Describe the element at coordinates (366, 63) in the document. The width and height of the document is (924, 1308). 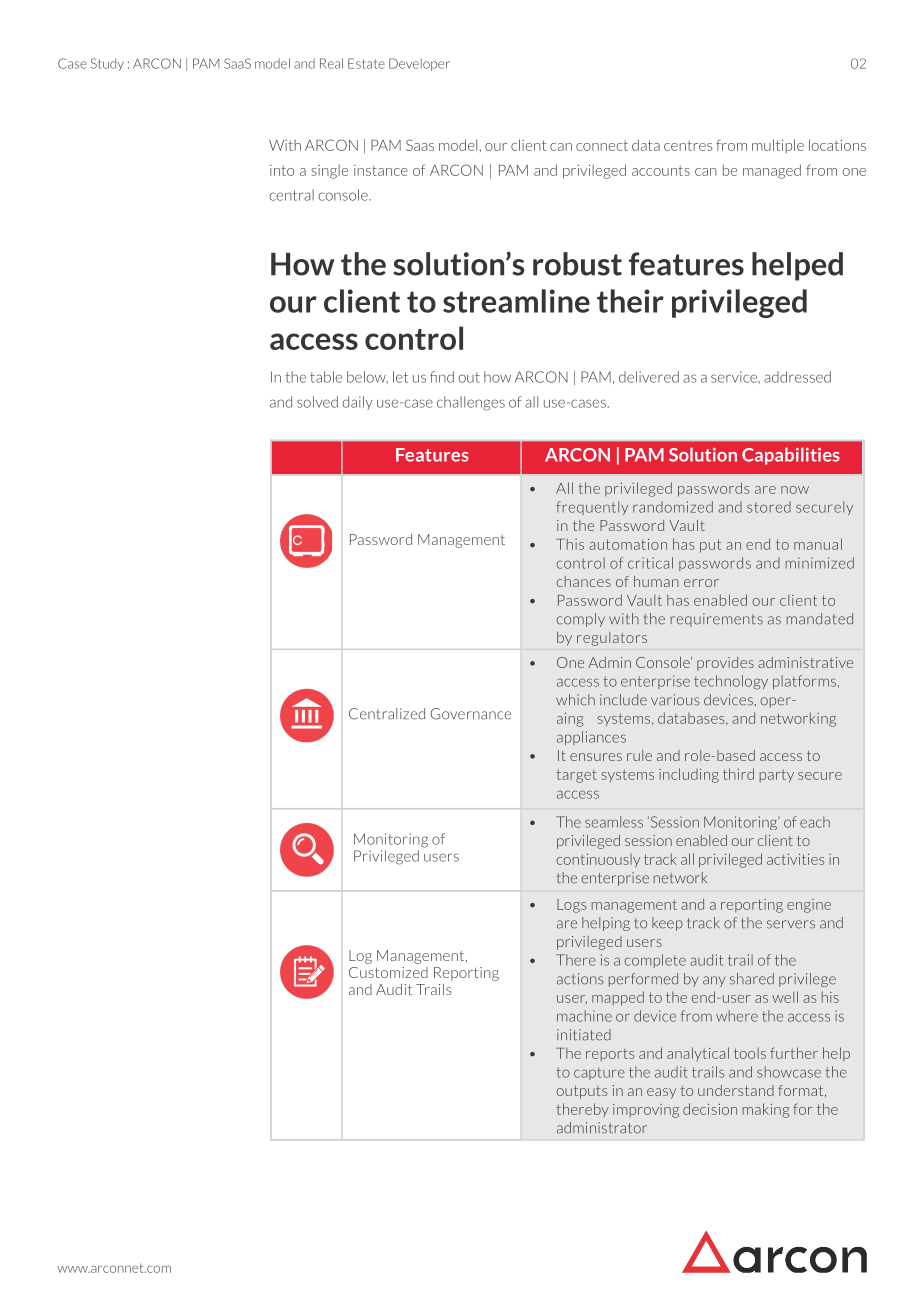
I see `Estate` at that location.
